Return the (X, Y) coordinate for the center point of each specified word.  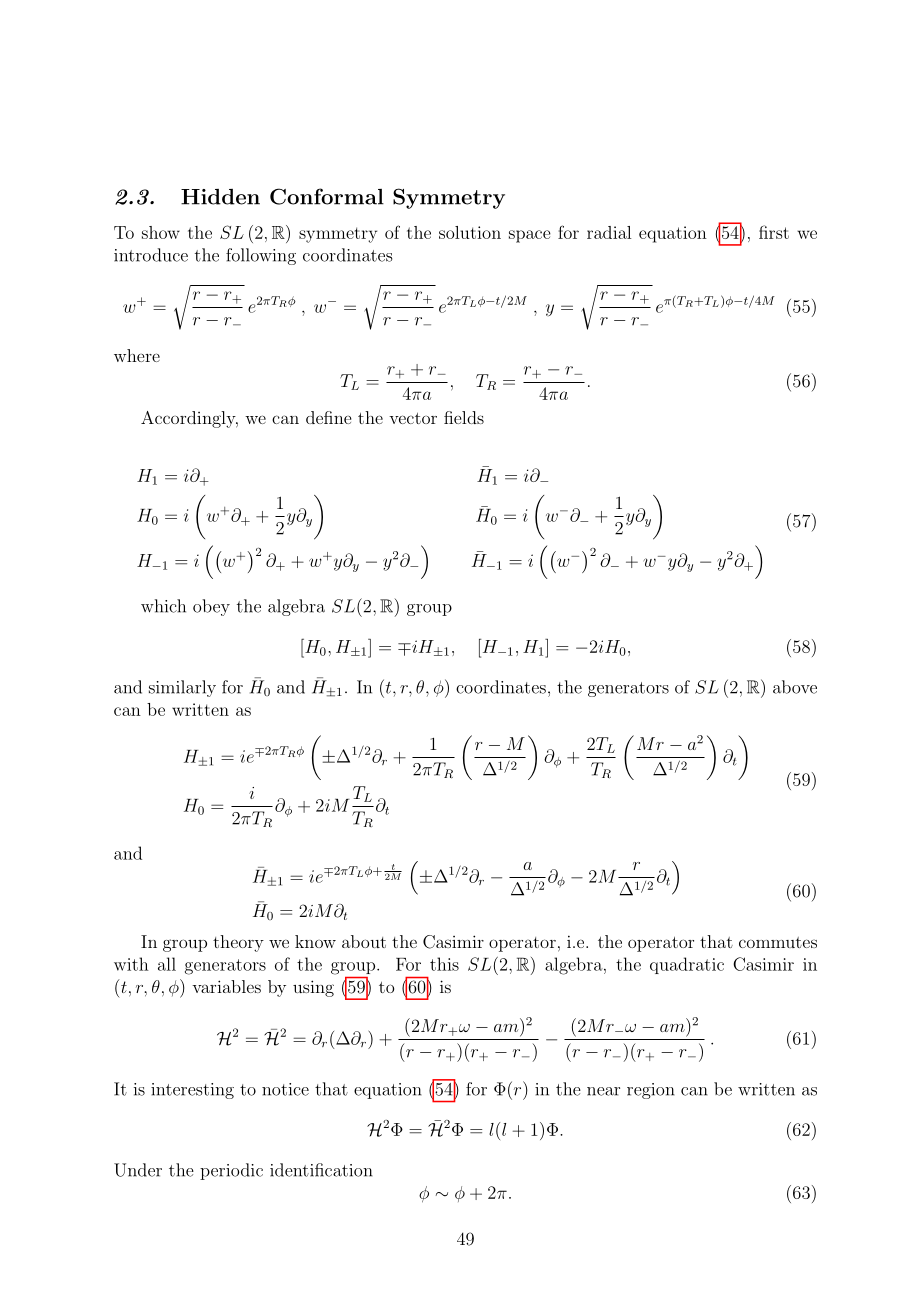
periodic (231, 1171)
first (774, 232)
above (795, 687)
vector (413, 418)
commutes (778, 942)
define (328, 417)
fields (464, 417)
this (444, 964)
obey (211, 607)
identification (321, 1170)
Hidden (220, 197)
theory (238, 943)
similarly (182, 688)
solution (470, 232)
